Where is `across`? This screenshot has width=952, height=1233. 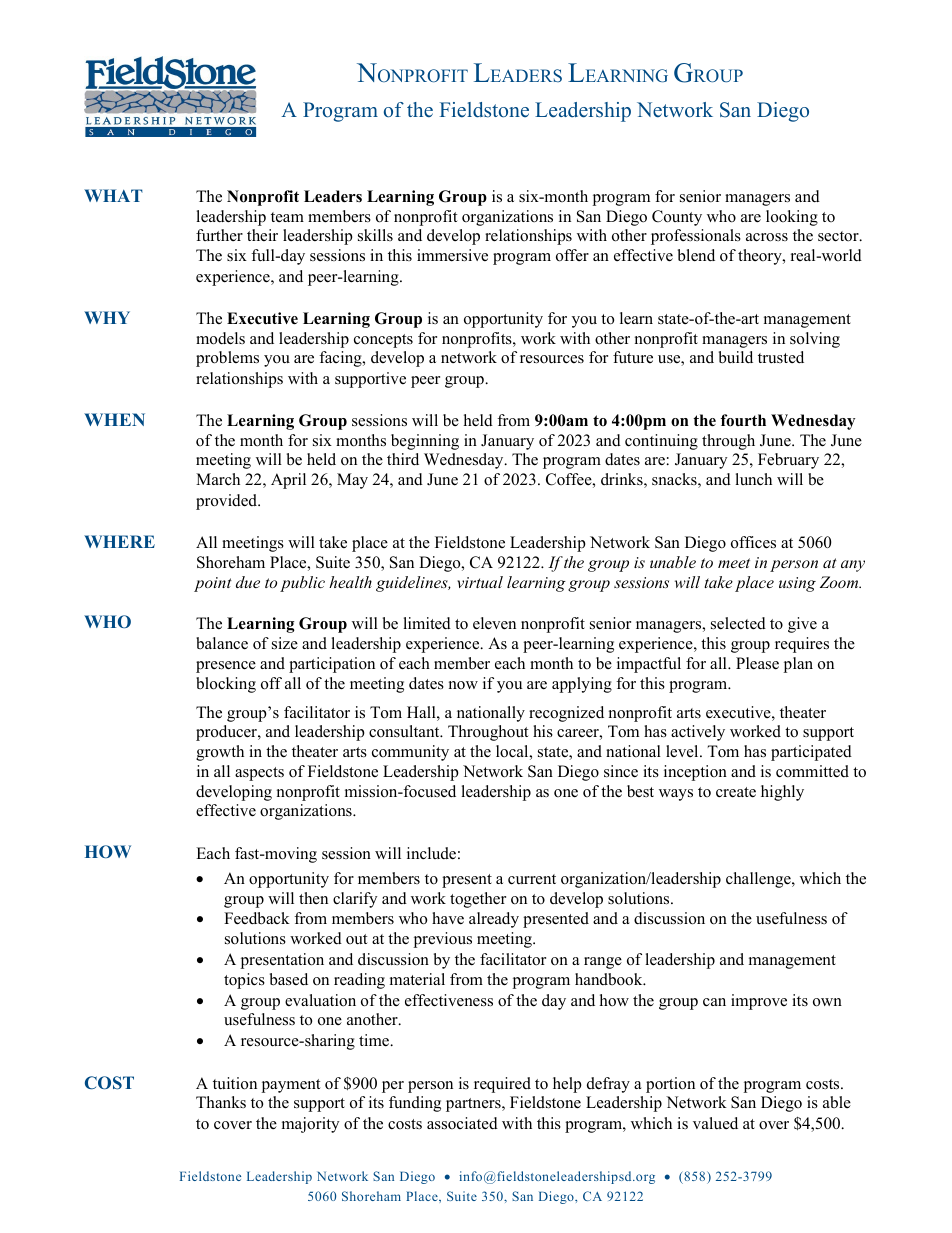
across is located at coordinates (767, 237).
